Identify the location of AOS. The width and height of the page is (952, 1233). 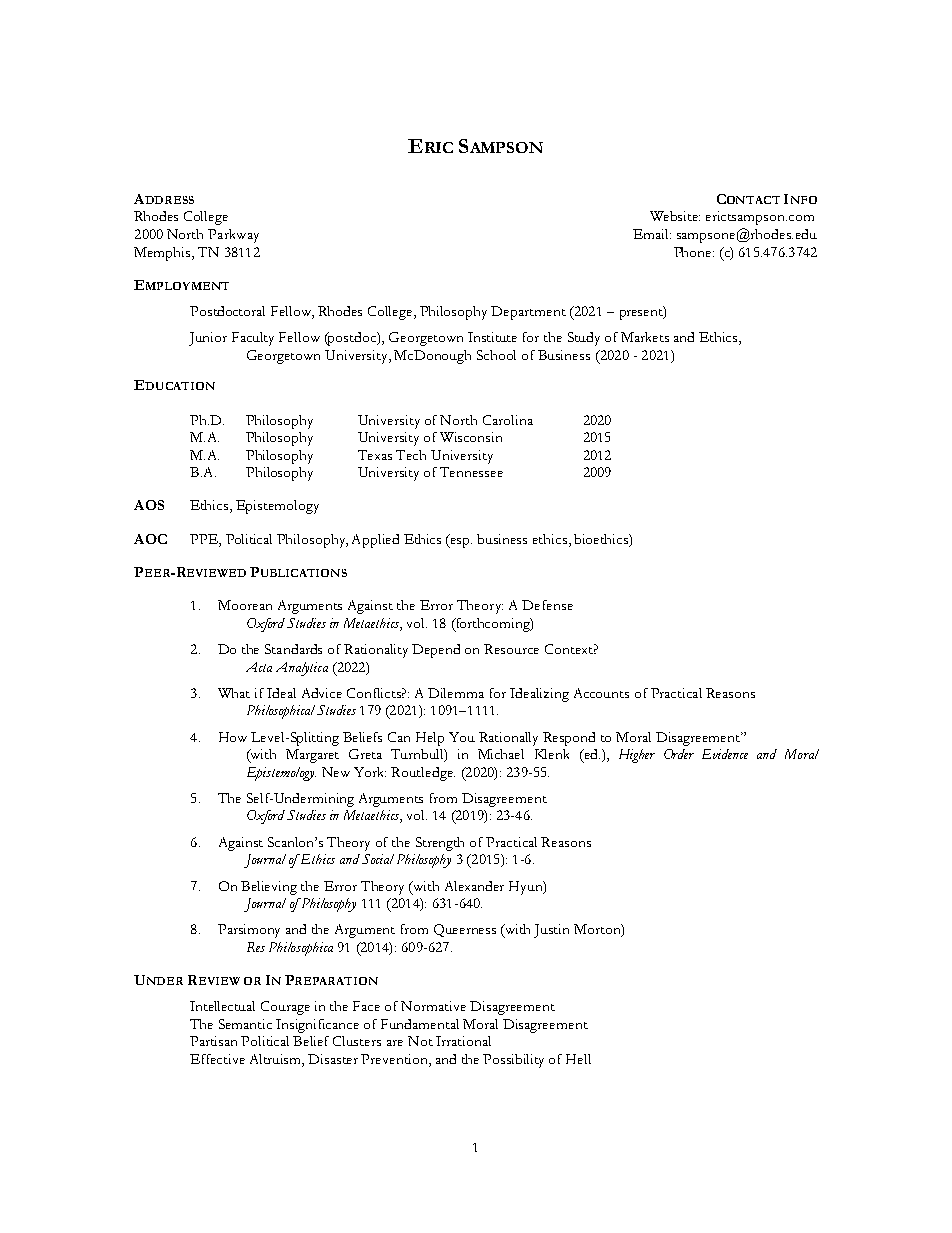
(149, 505).
